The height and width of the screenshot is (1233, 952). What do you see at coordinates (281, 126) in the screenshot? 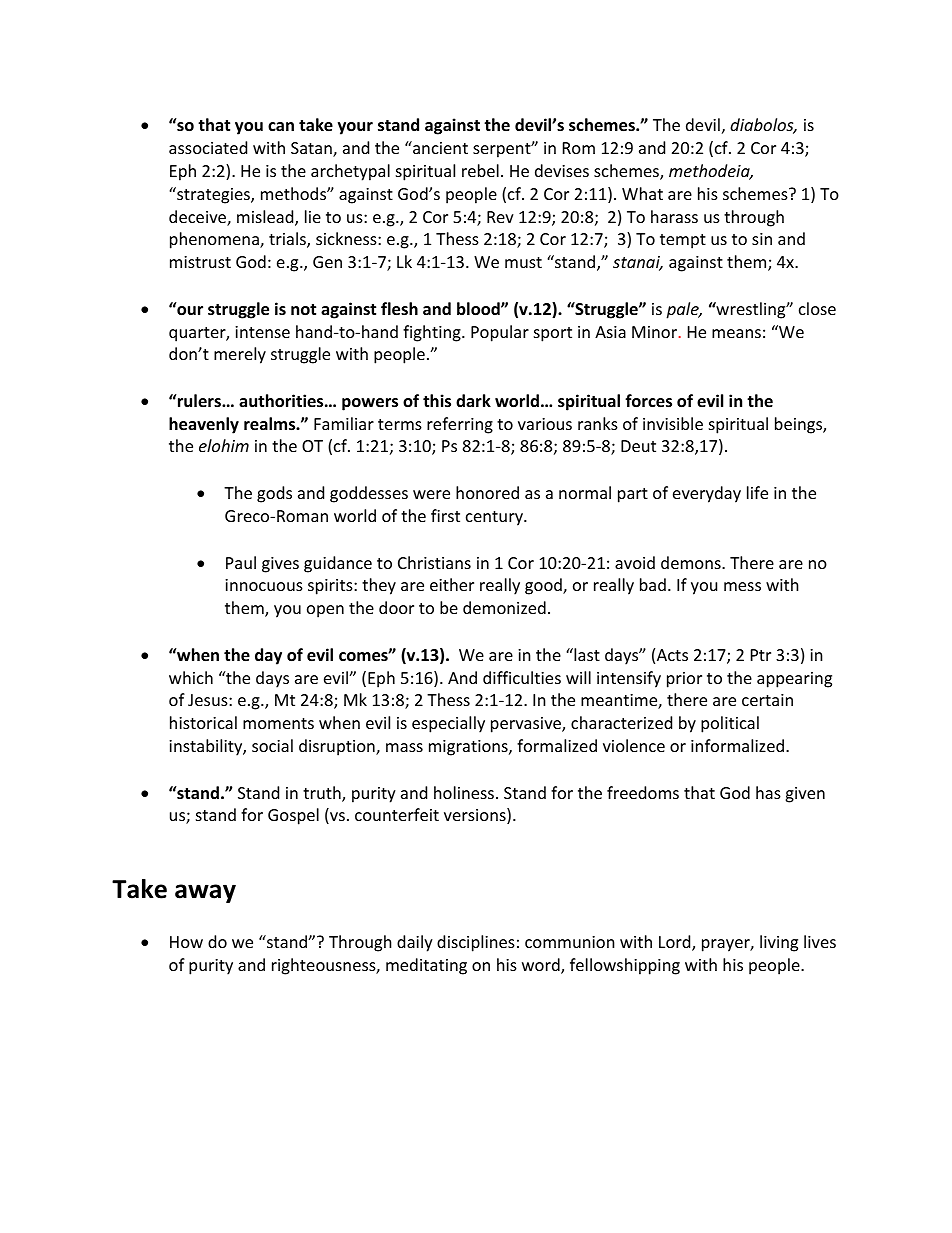
I see `can` at bounding box center [281, 126].
